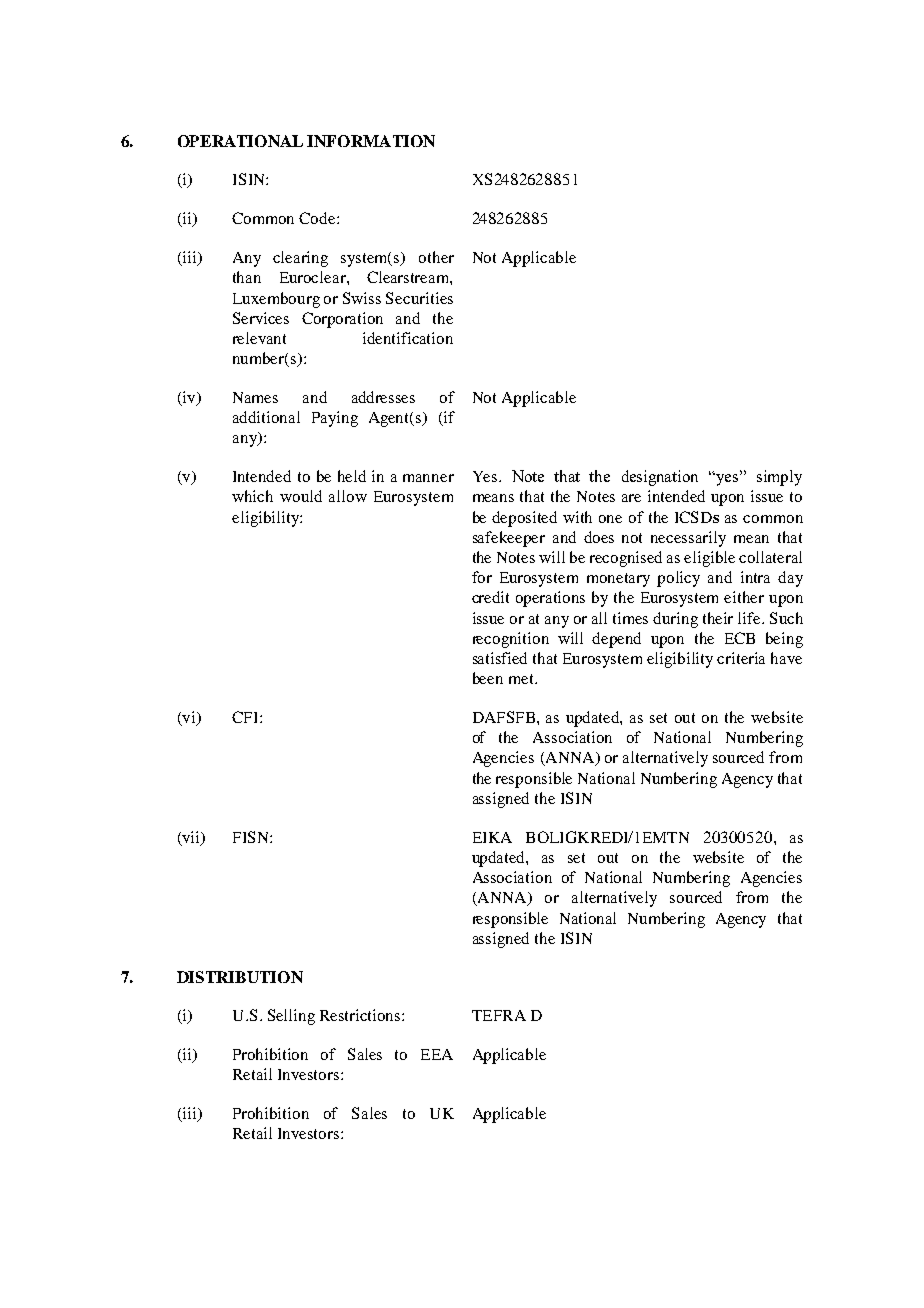  What do you see at coordinates (291, 1017) in the document?
I see `Selling` at bounding box center [291, 1017].
